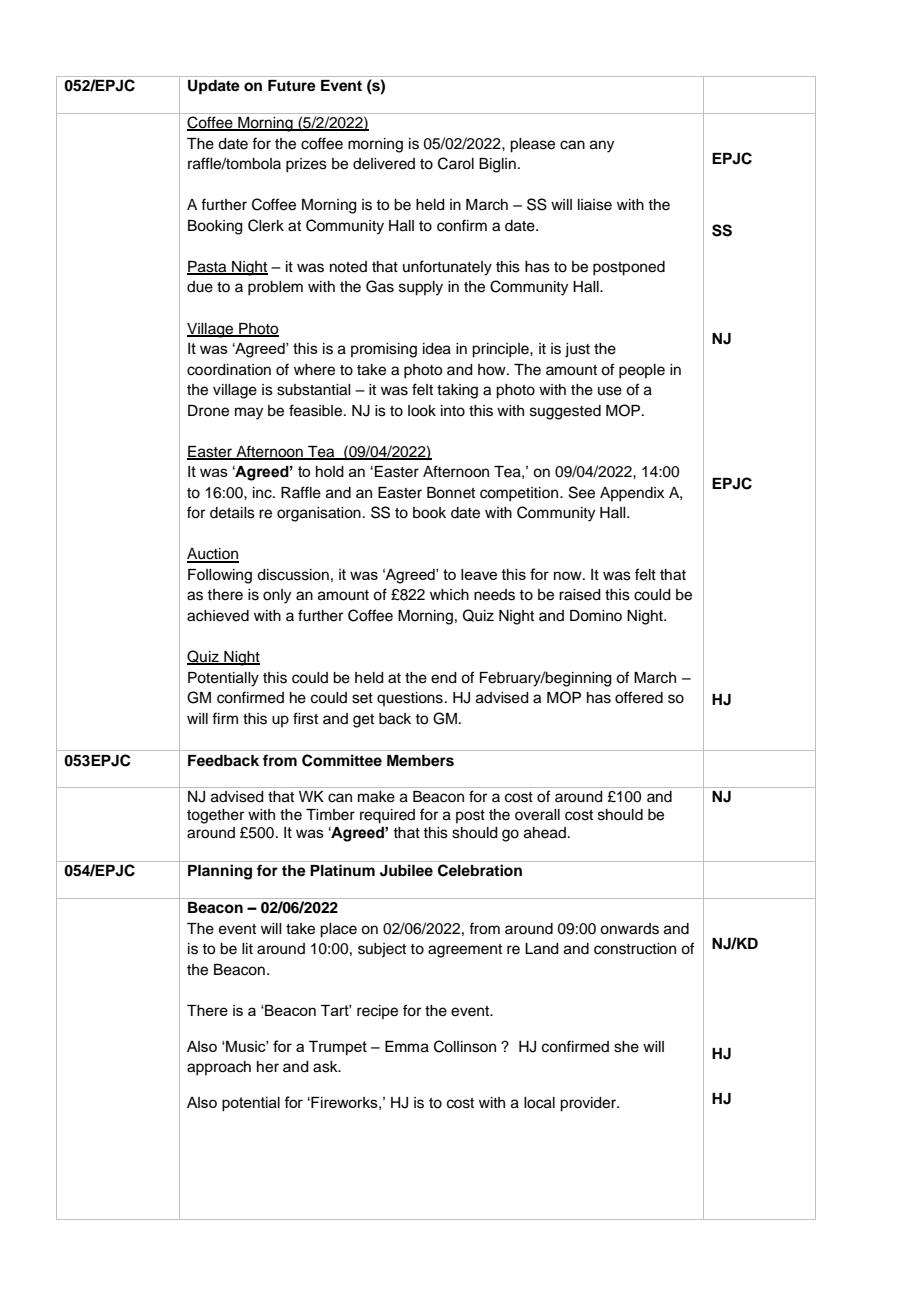 The width and height of the page is (924, 1307). Describe the element at coordinates (292, 86) in the page. I see `Future` at that location.
